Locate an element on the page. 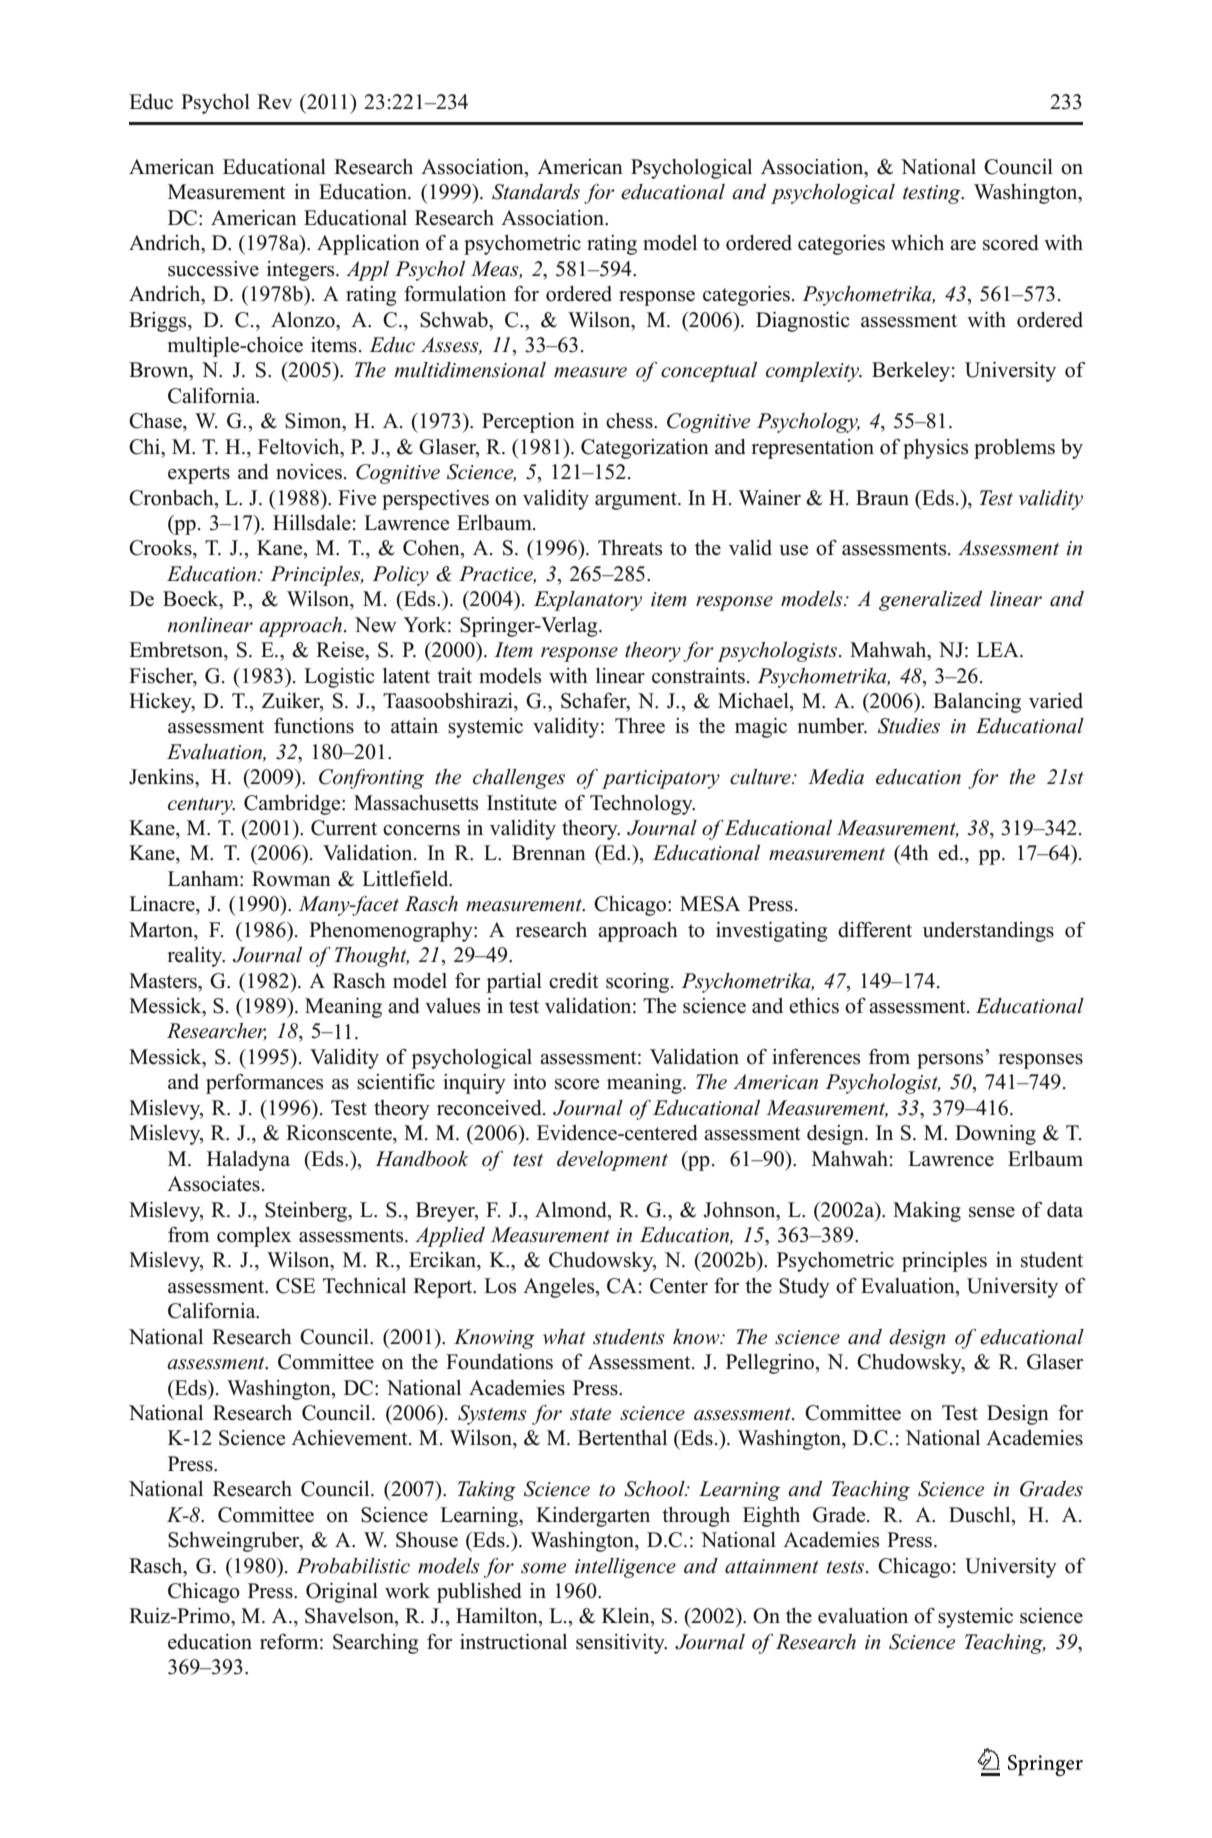 The height and width of the document is (1838, 1212). Klein is located at coordinates (627, 1617).
